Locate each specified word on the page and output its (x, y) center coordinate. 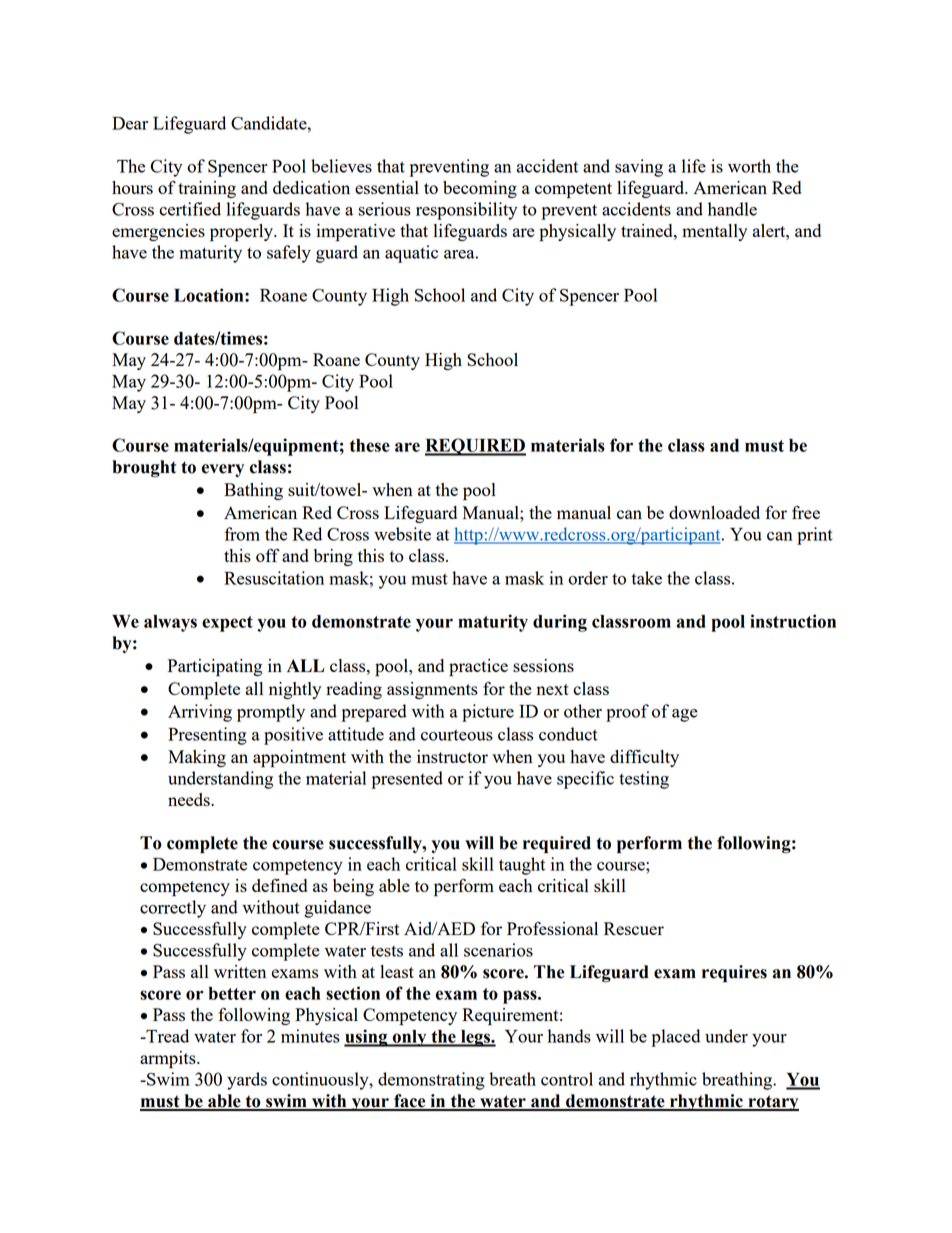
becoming (480, 189)
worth (749, 166)
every (223, 470)
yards (247, 1081)
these (370, 445)
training (207, 189)
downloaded (714, 512)
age (685, 715)
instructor (452, 756)
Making (197, 758)
